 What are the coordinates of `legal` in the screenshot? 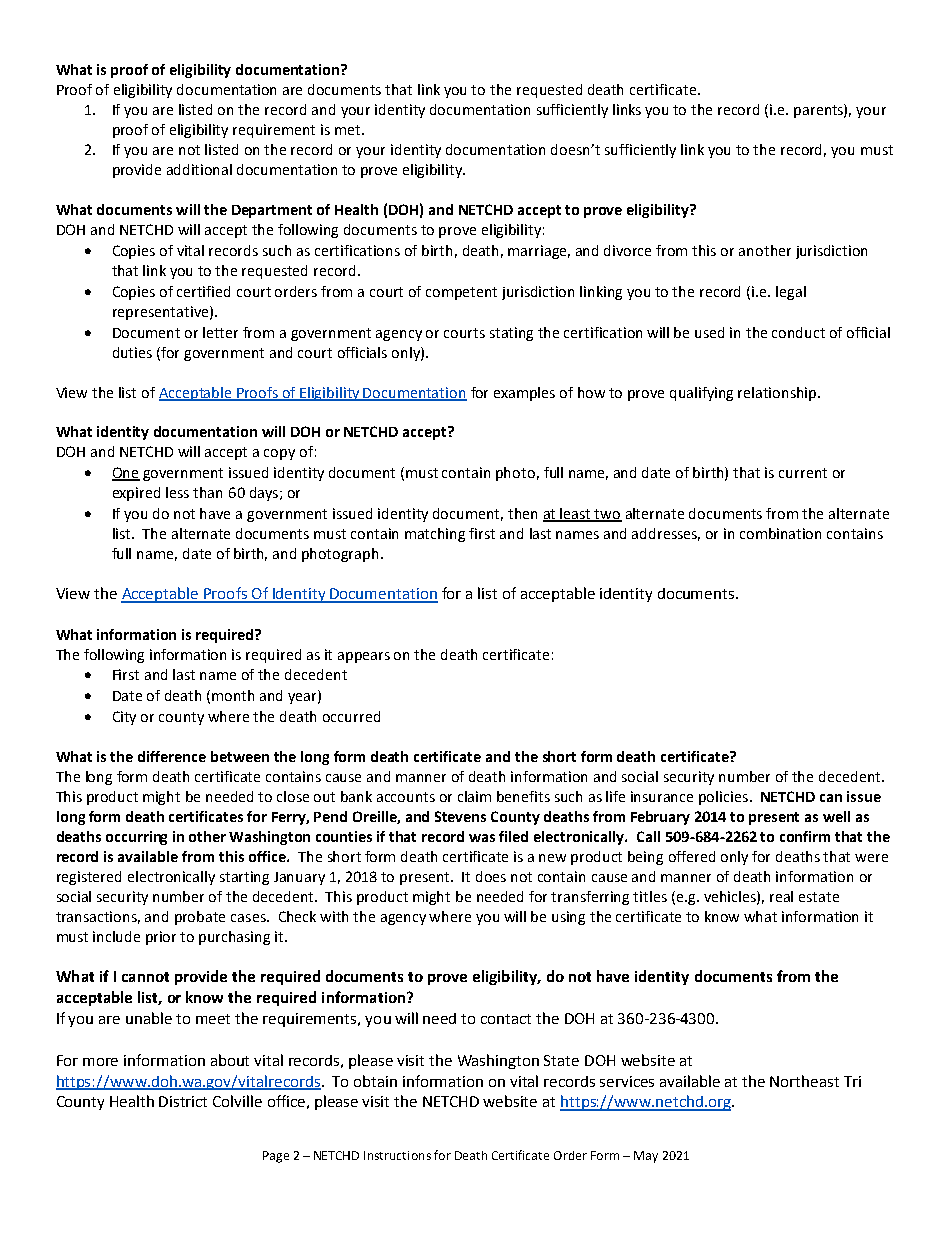 It's located at (791, 293).
